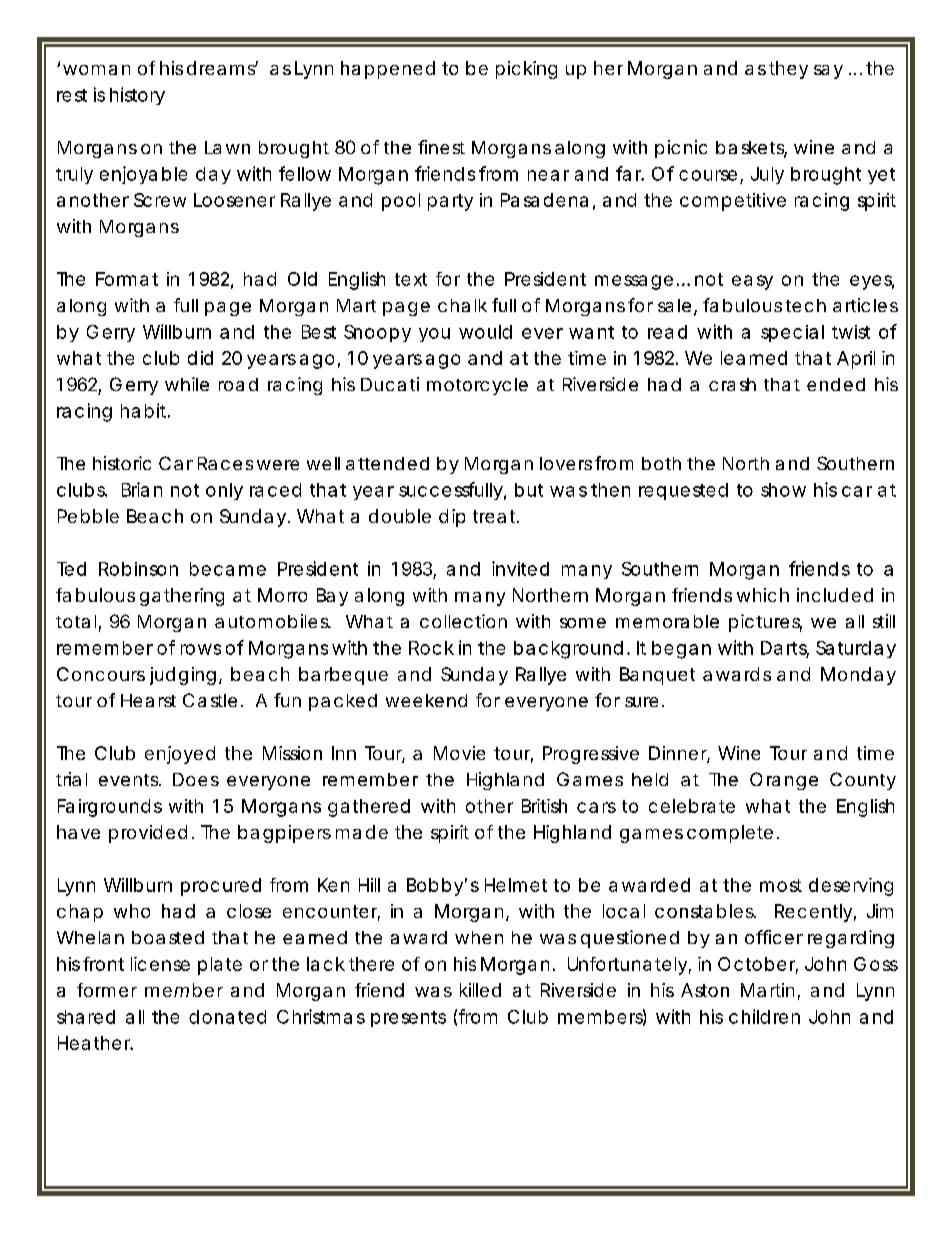 The height and width of the document is (1233, 952). I want to click on donated, so click(227, 1017).
